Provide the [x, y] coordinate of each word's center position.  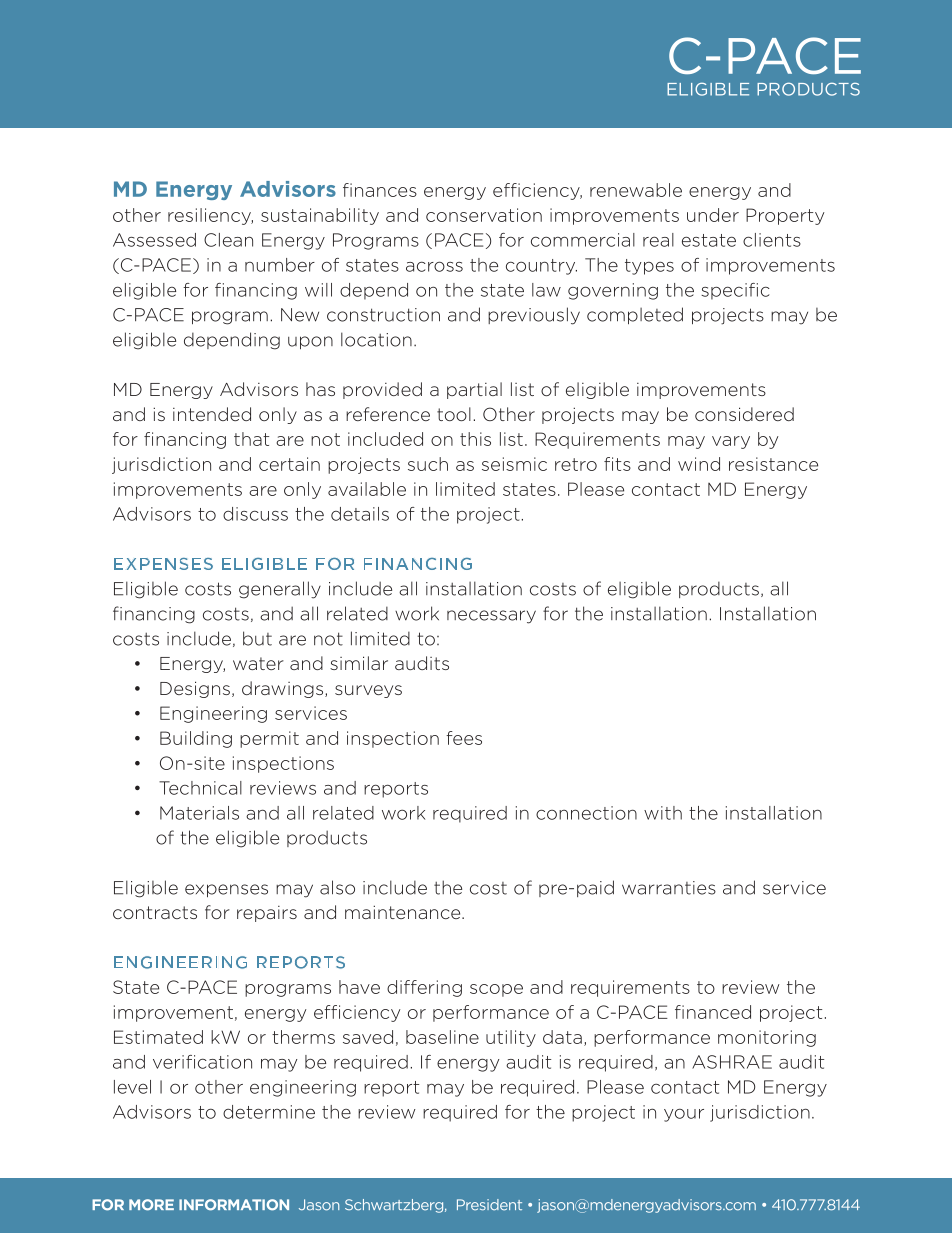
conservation [484, 215]
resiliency [210, 216]
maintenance [404, 912]
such [428, 464]
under [713, 215]
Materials [199, 813]
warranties [669, 888]
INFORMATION [234, 1205]
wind [699, 464]
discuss [255, 514]
